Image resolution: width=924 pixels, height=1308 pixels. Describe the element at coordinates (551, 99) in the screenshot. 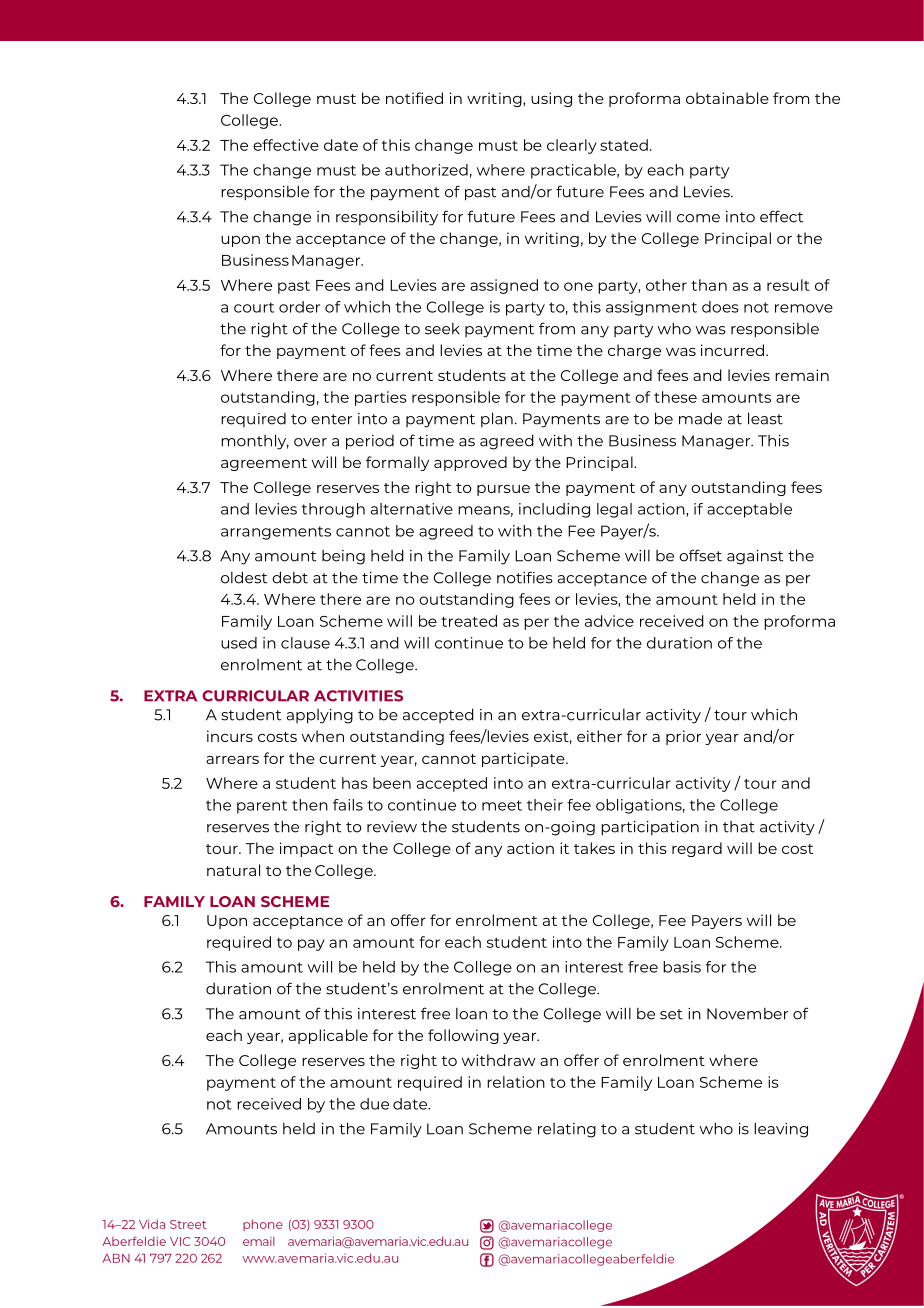

I see `using` at that location.
